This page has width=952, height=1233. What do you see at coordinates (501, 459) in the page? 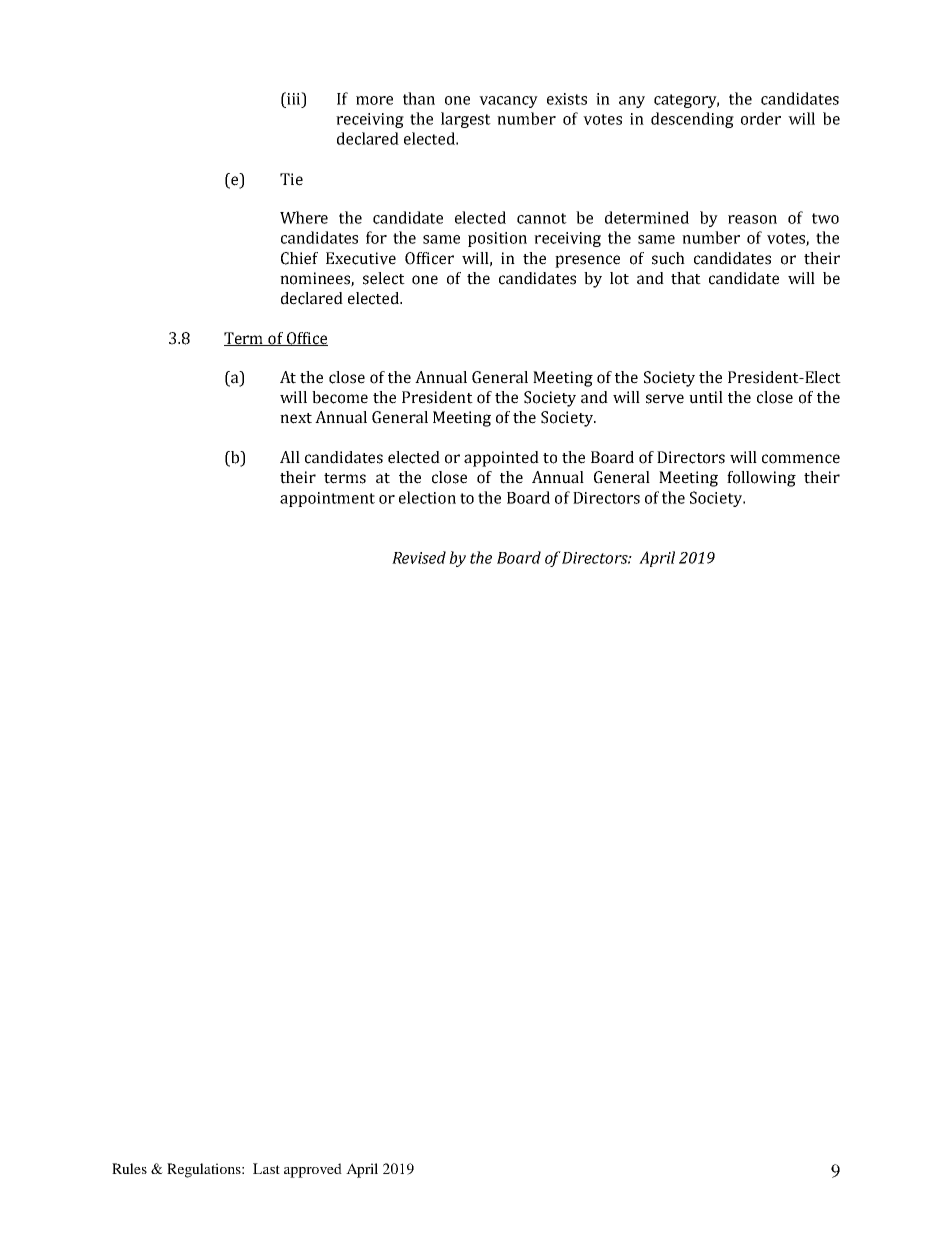
I see `appointed` at bounding box center [501, 459].
